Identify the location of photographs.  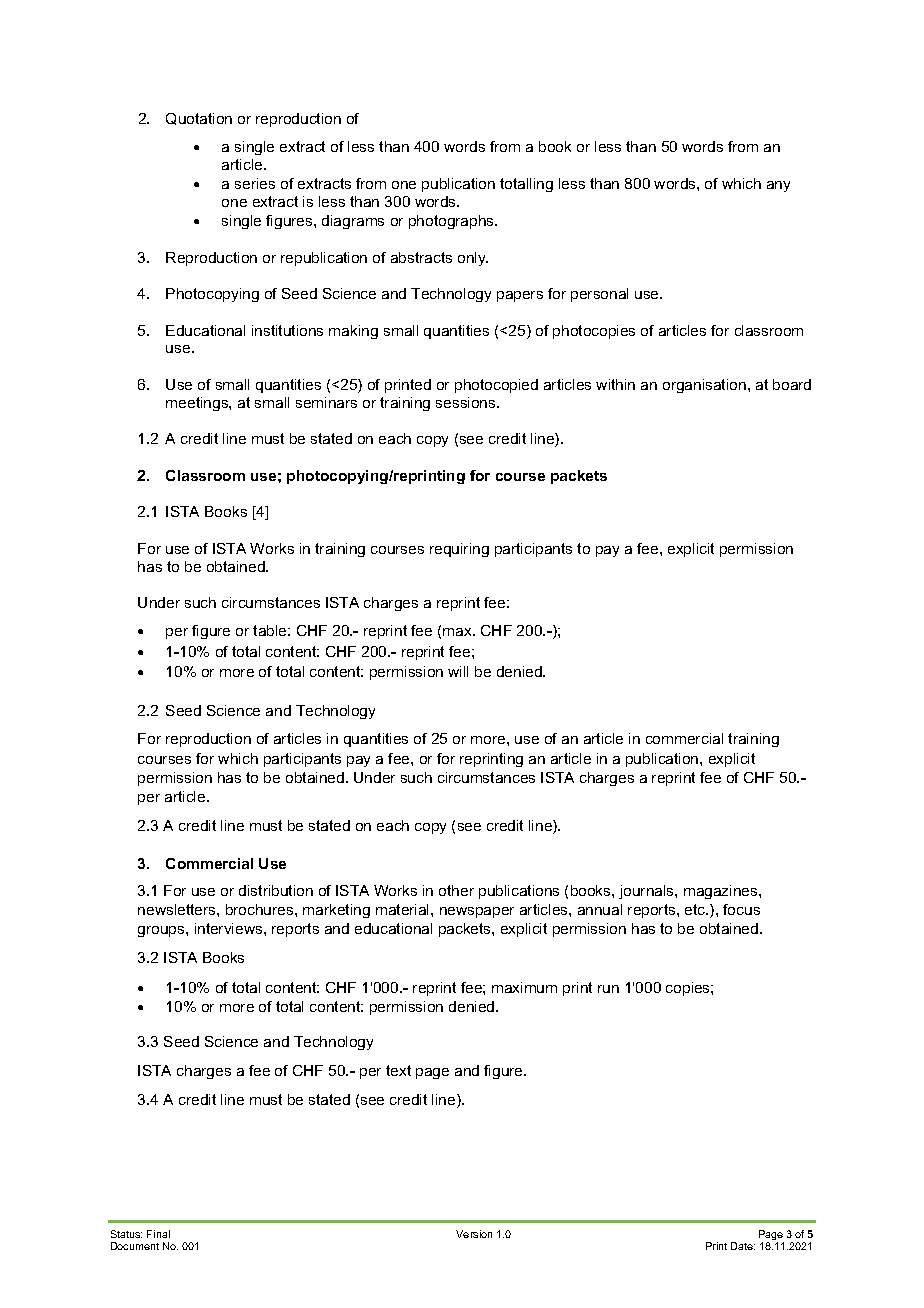
(452, 222).
